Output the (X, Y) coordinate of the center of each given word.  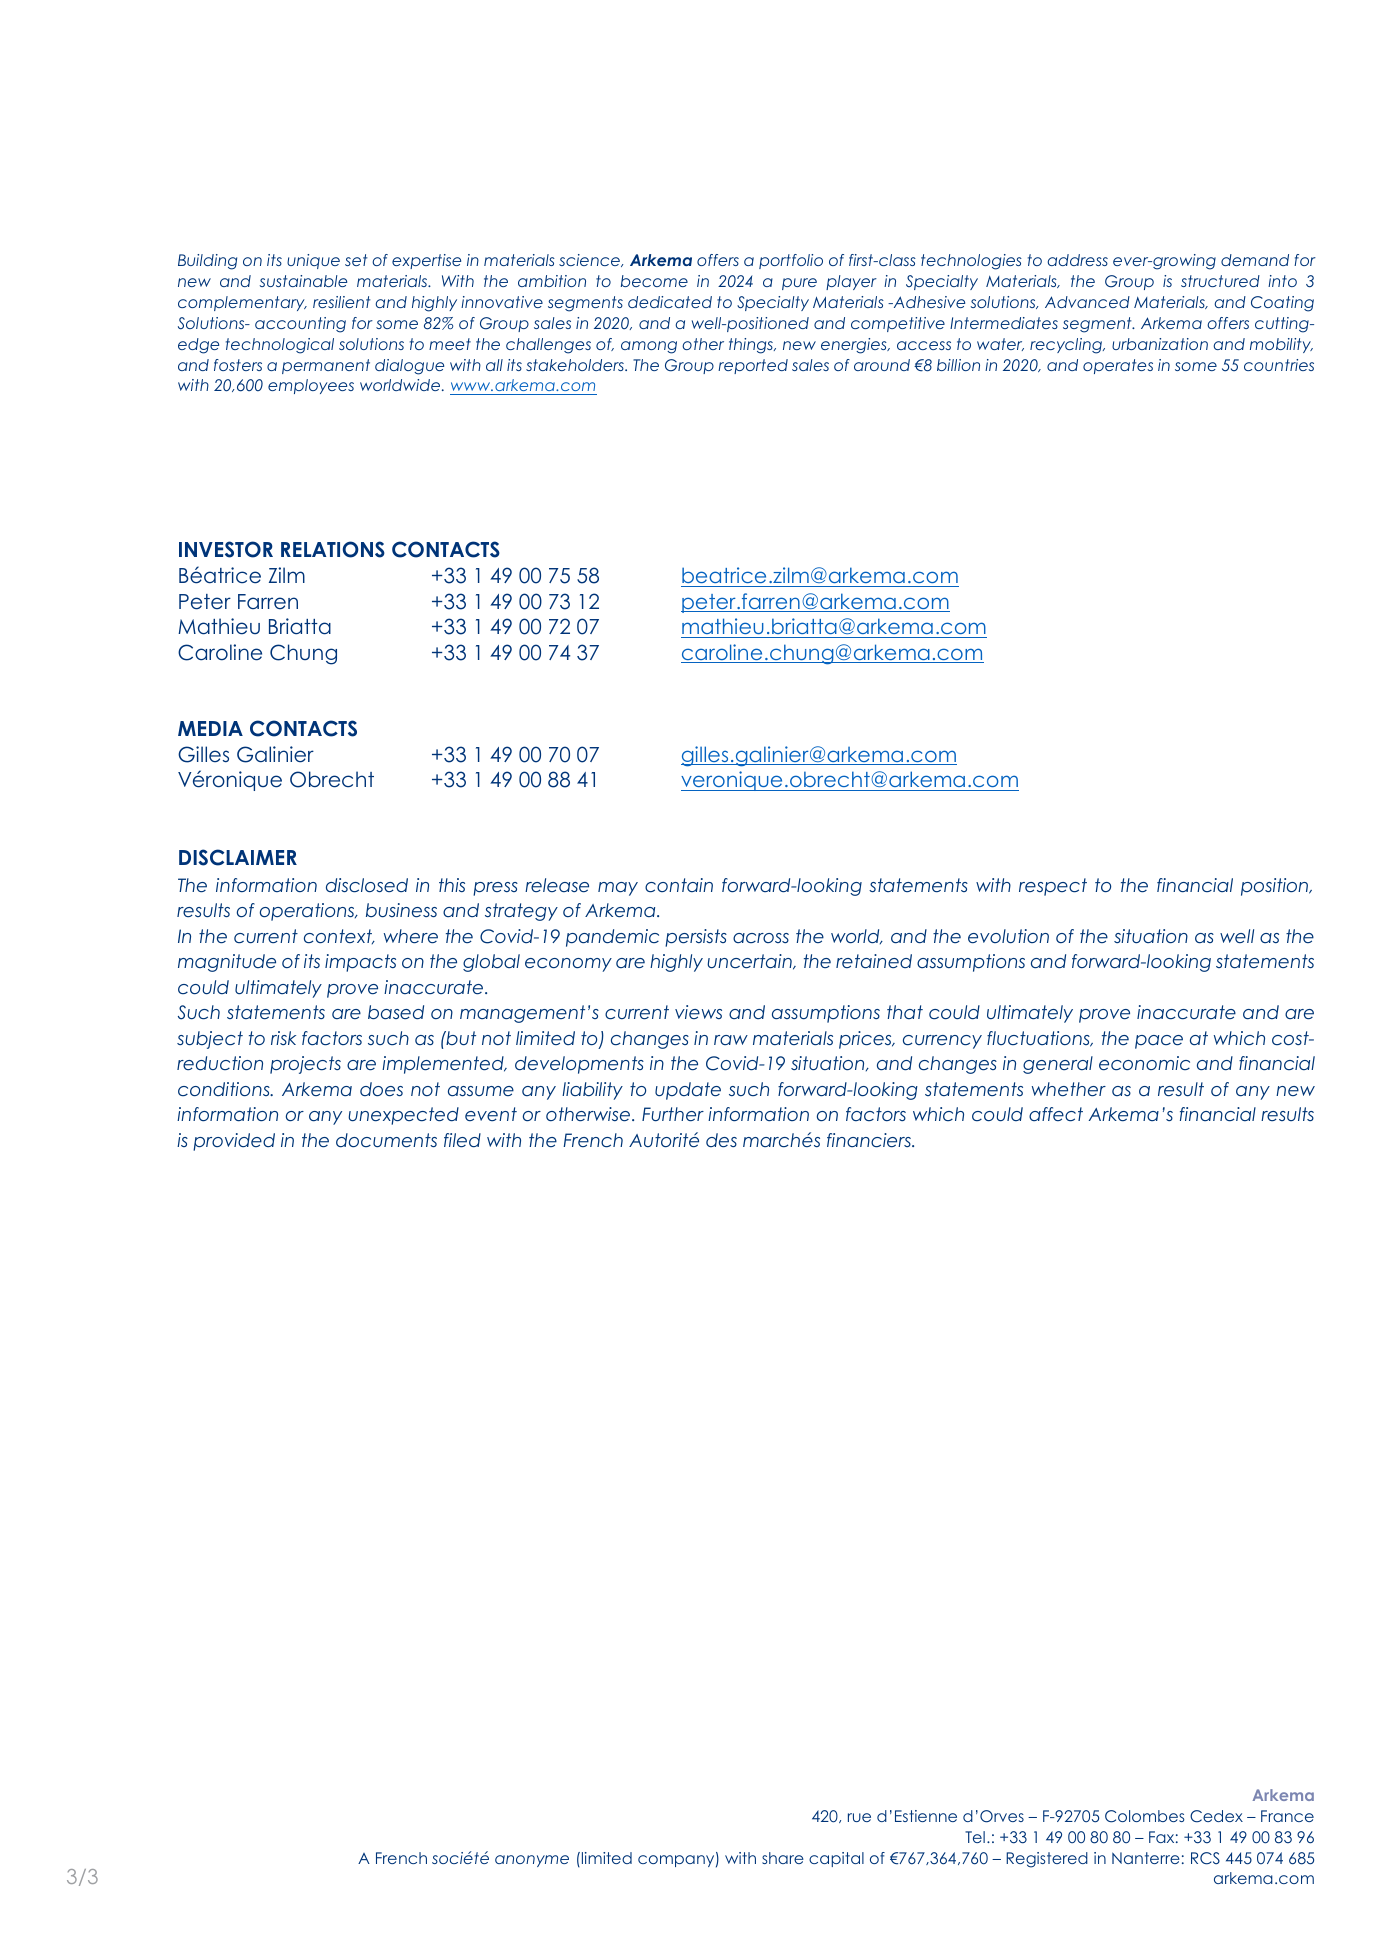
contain (679, 885)
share (783, 1858)
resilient (342, 302)
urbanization (1160, 344)
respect (1053, 887)
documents (386, 1140)
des (721, 1140)
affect (1056, 1114)
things (752, 346)
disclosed (367, 885)
